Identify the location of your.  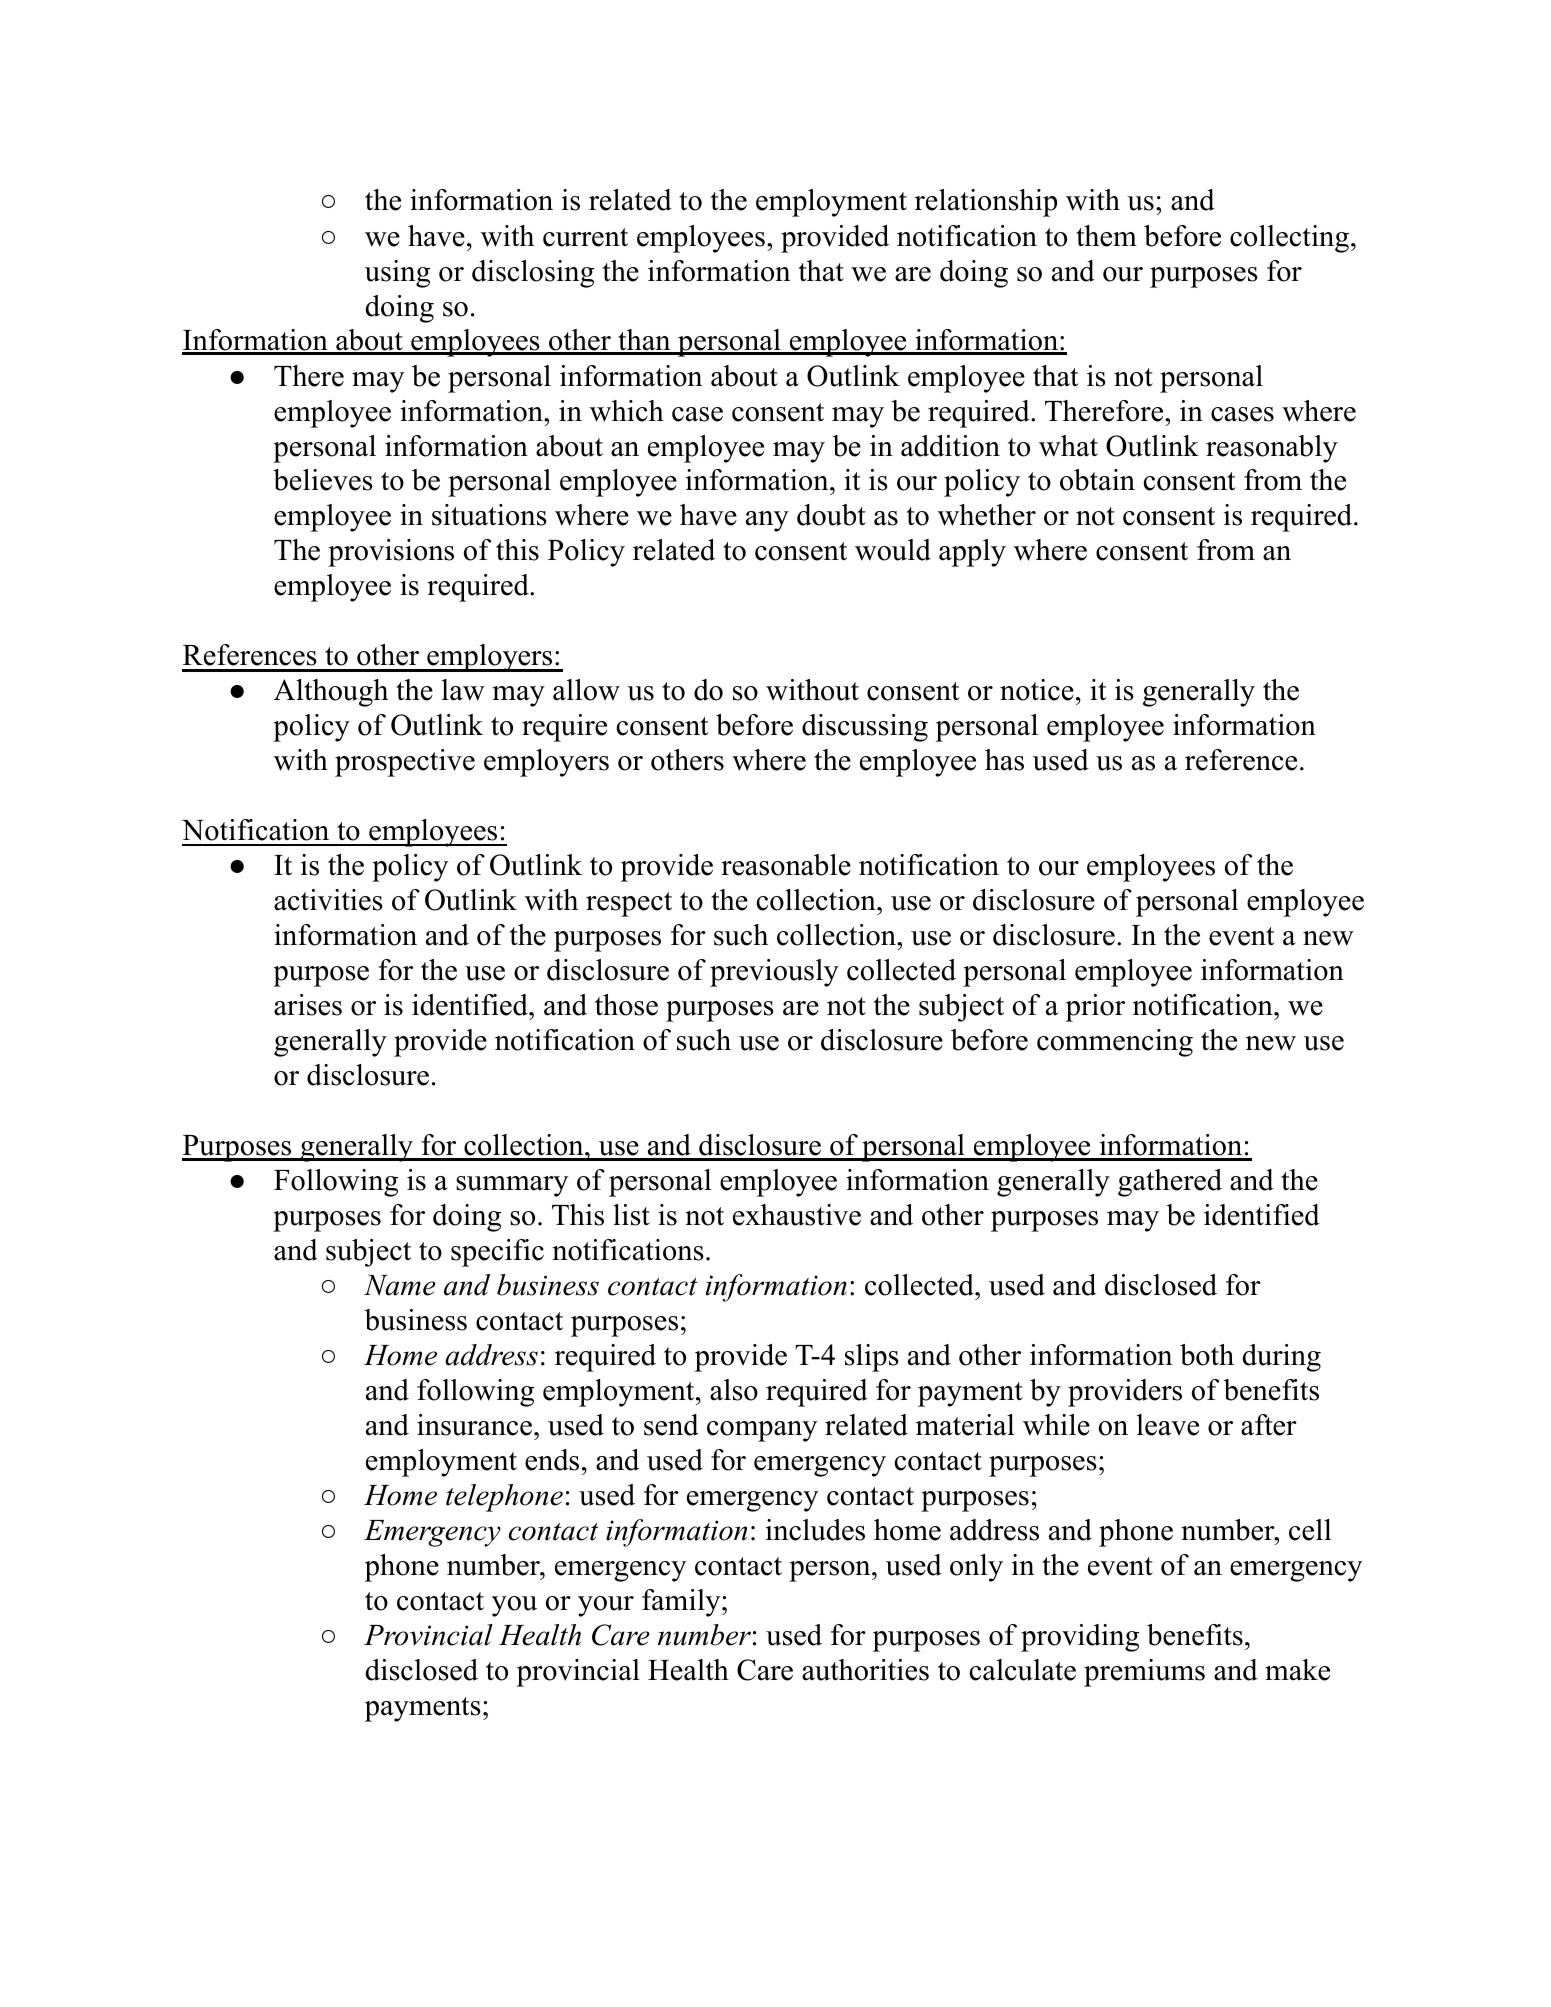
(606, 1606).
